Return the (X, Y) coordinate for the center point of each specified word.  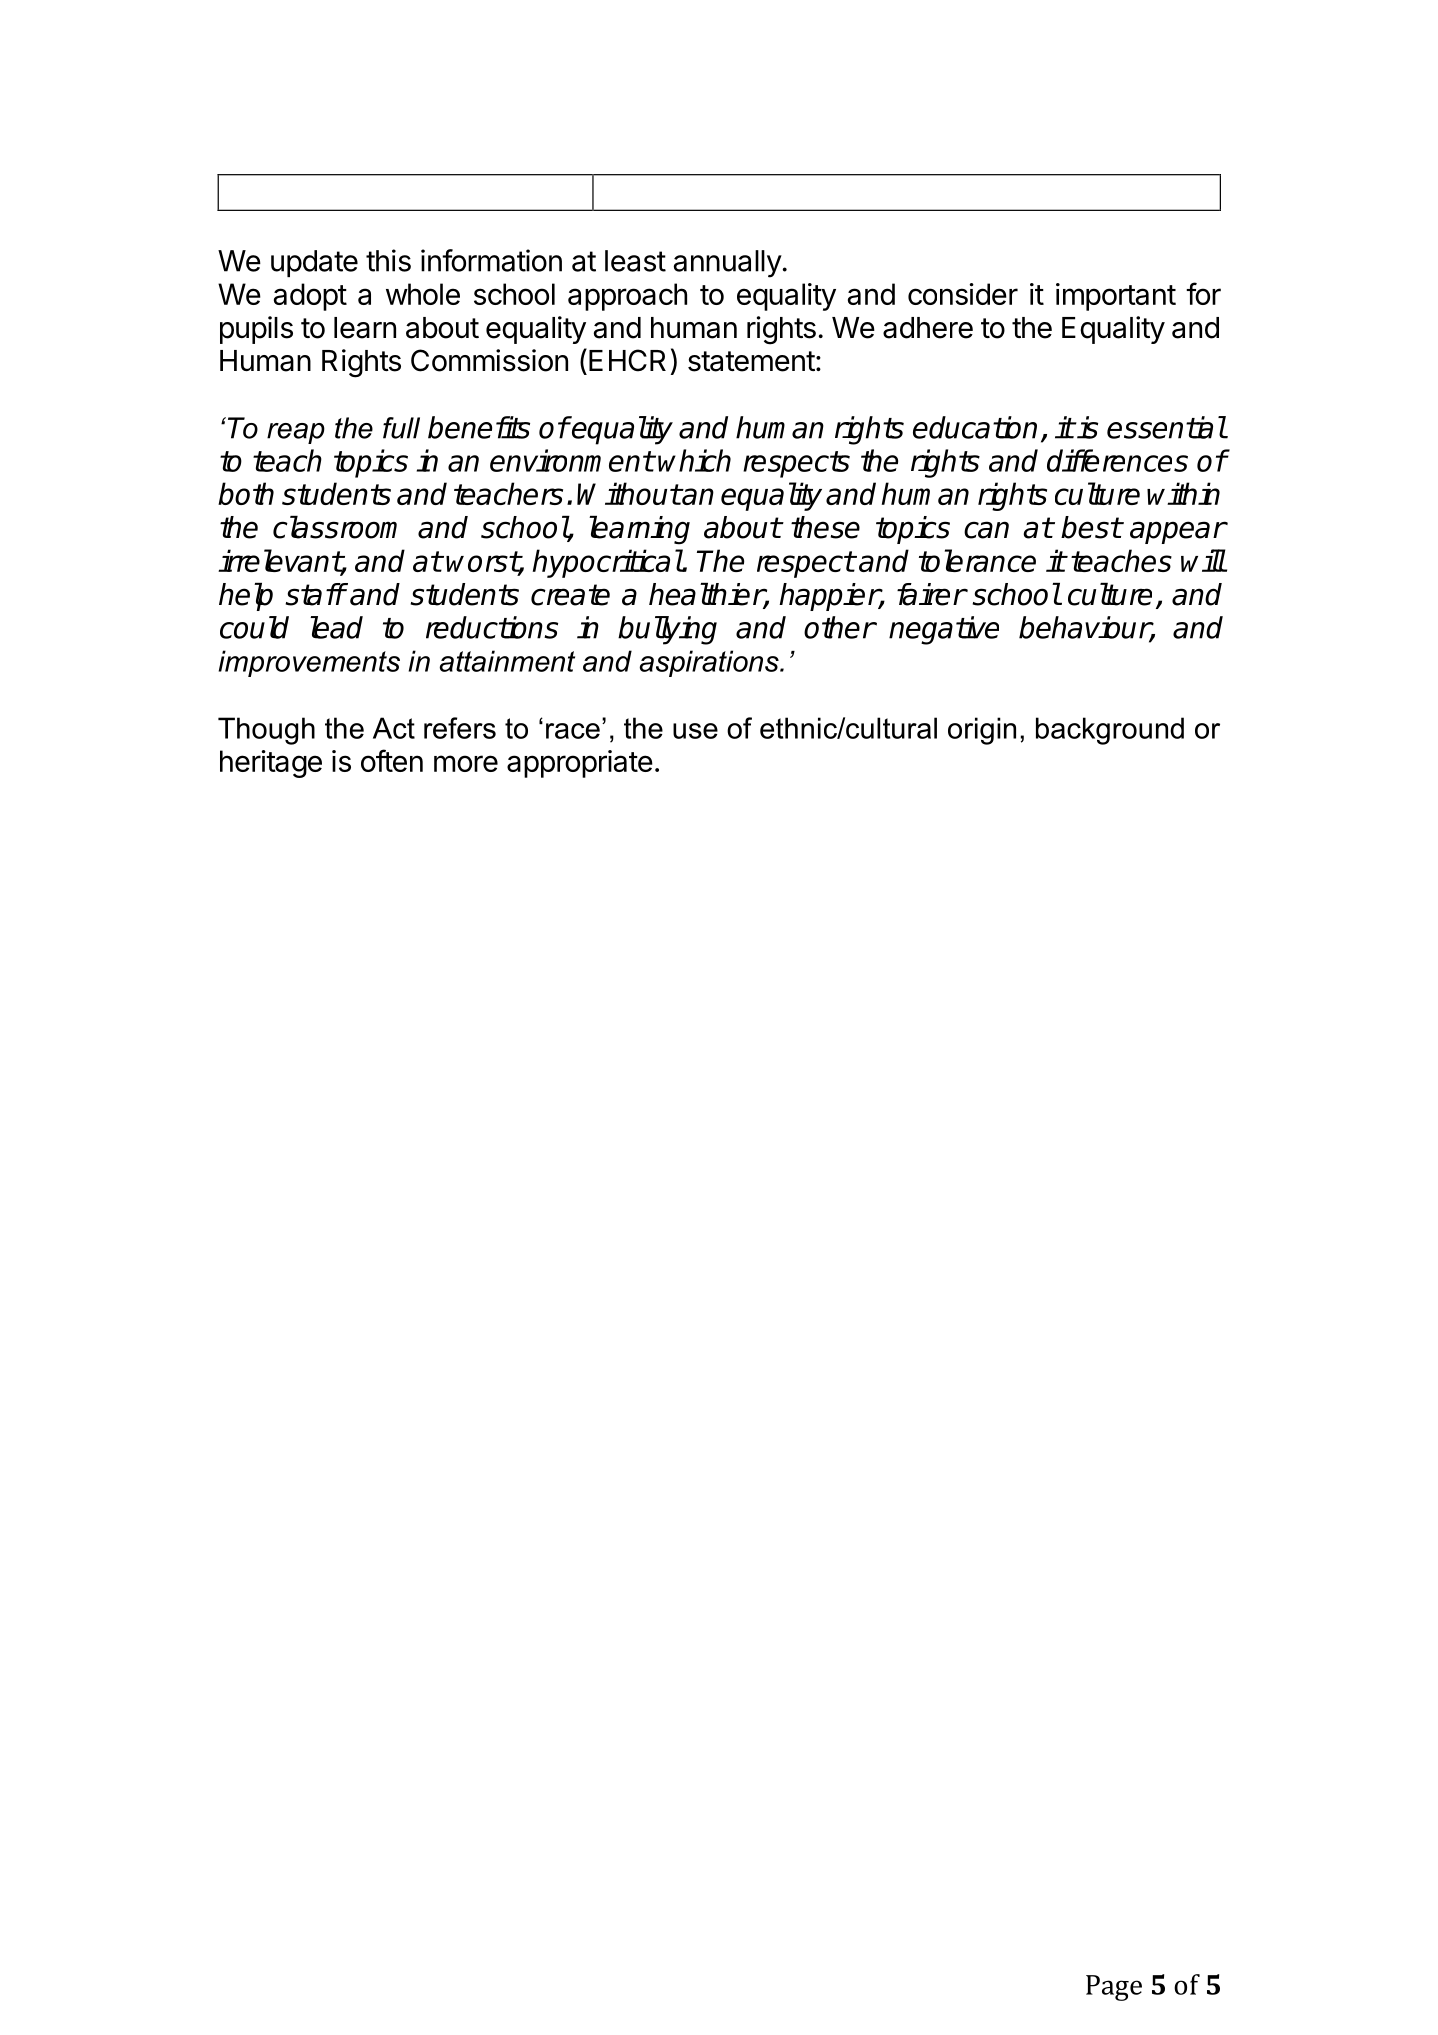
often (392, 760)
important (1116, 297)
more (466, 763)
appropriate (580, 764)
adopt (310, 297)
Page (1114, 1988)
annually (728, 264)
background (1110, 731)
